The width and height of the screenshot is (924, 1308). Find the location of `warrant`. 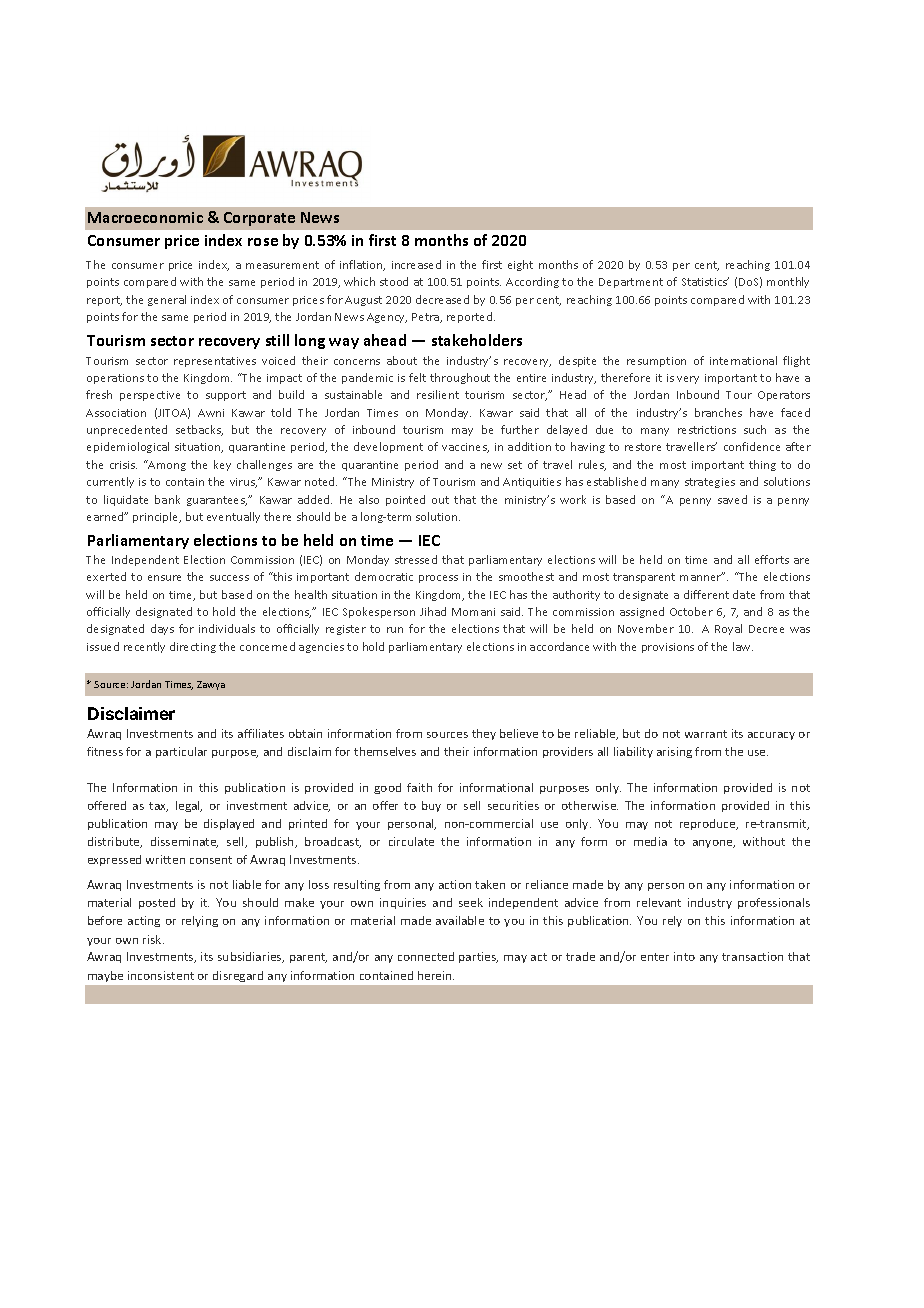

warrant is located at coordinates (706, 734).
